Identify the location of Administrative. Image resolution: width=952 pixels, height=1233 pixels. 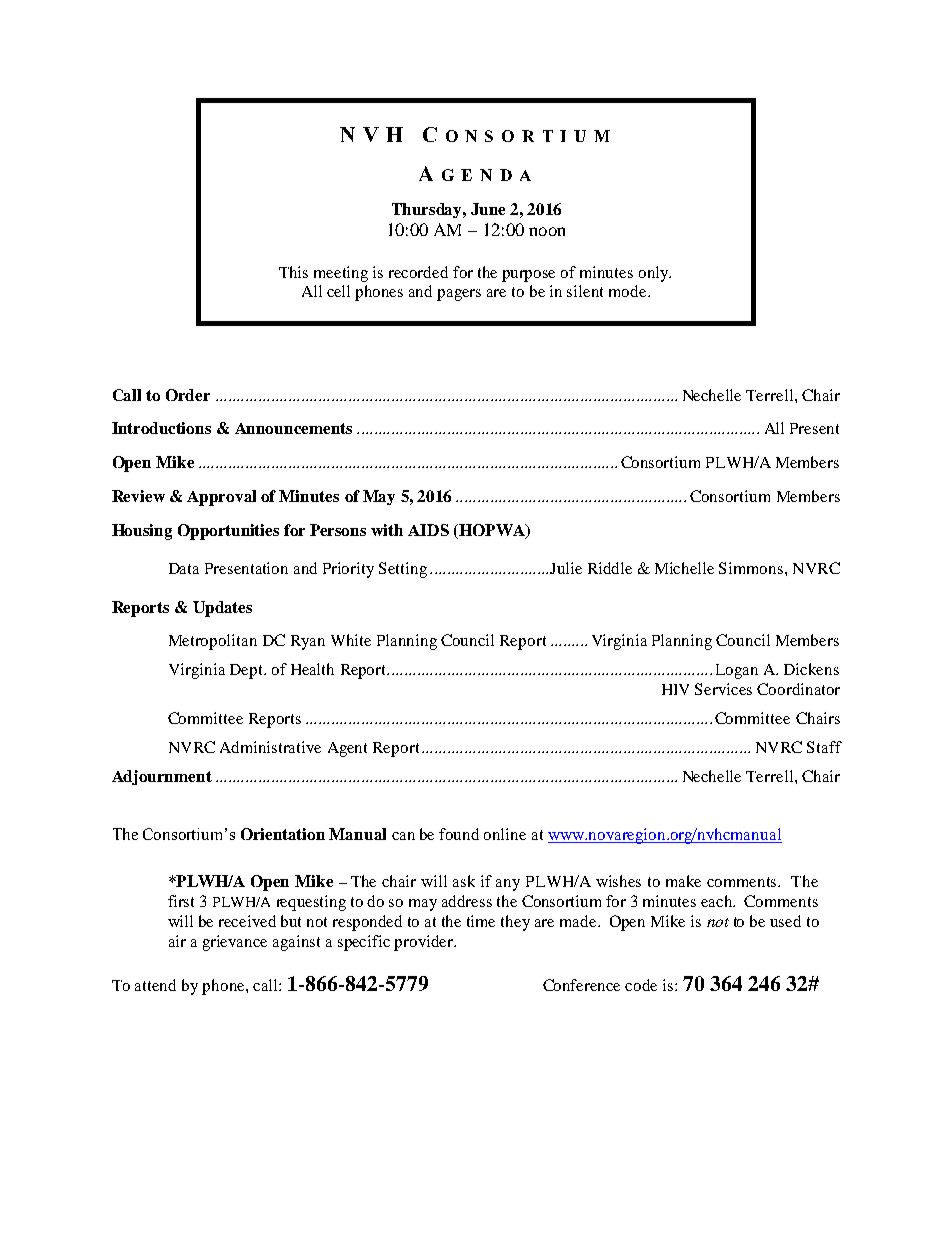
(270, 747).
